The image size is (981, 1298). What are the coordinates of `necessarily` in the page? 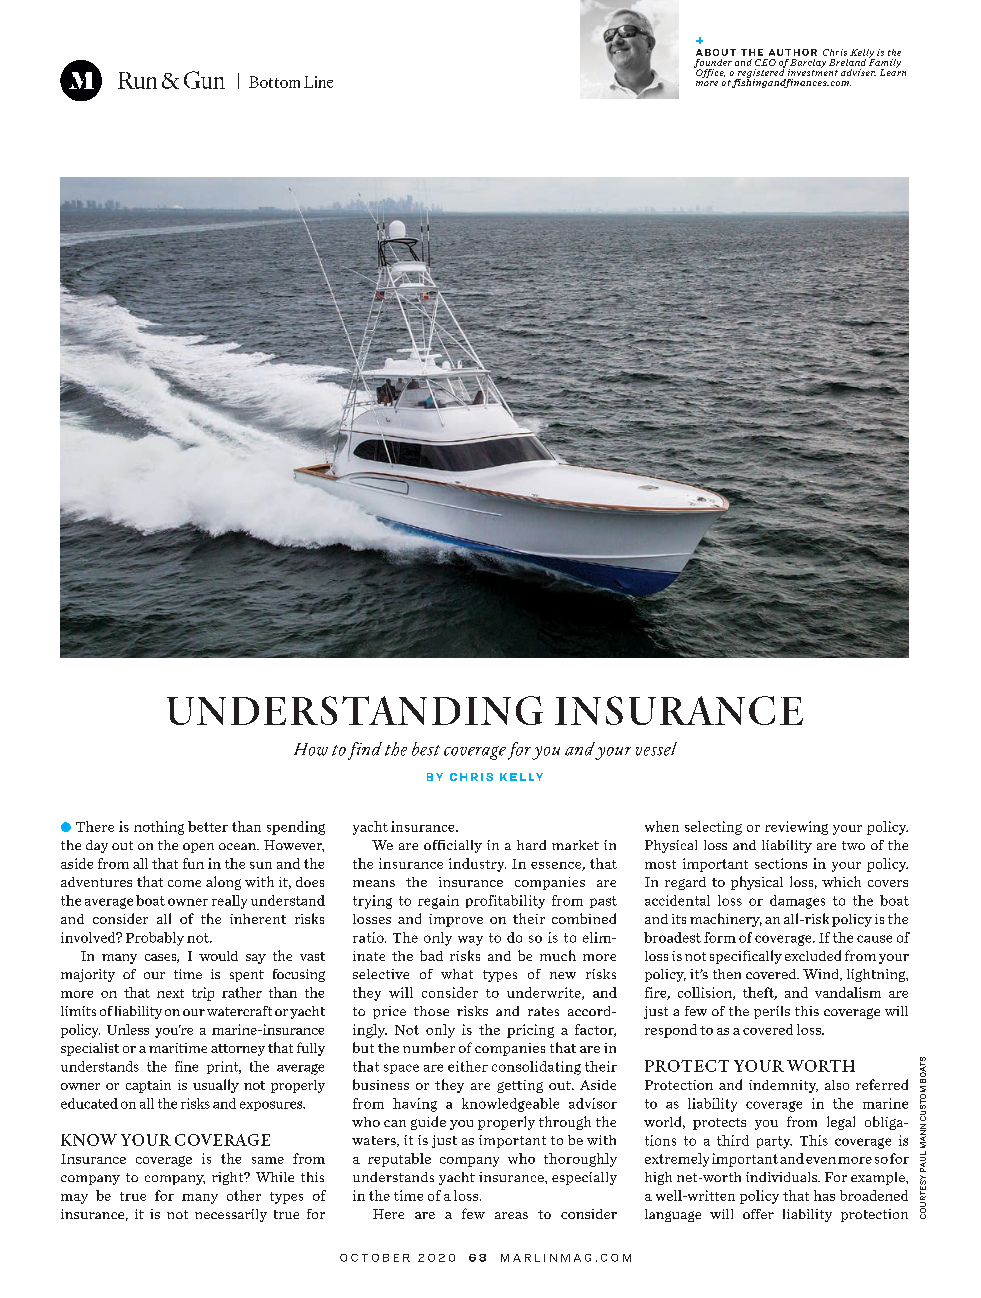 It's located at (231, 1215).
